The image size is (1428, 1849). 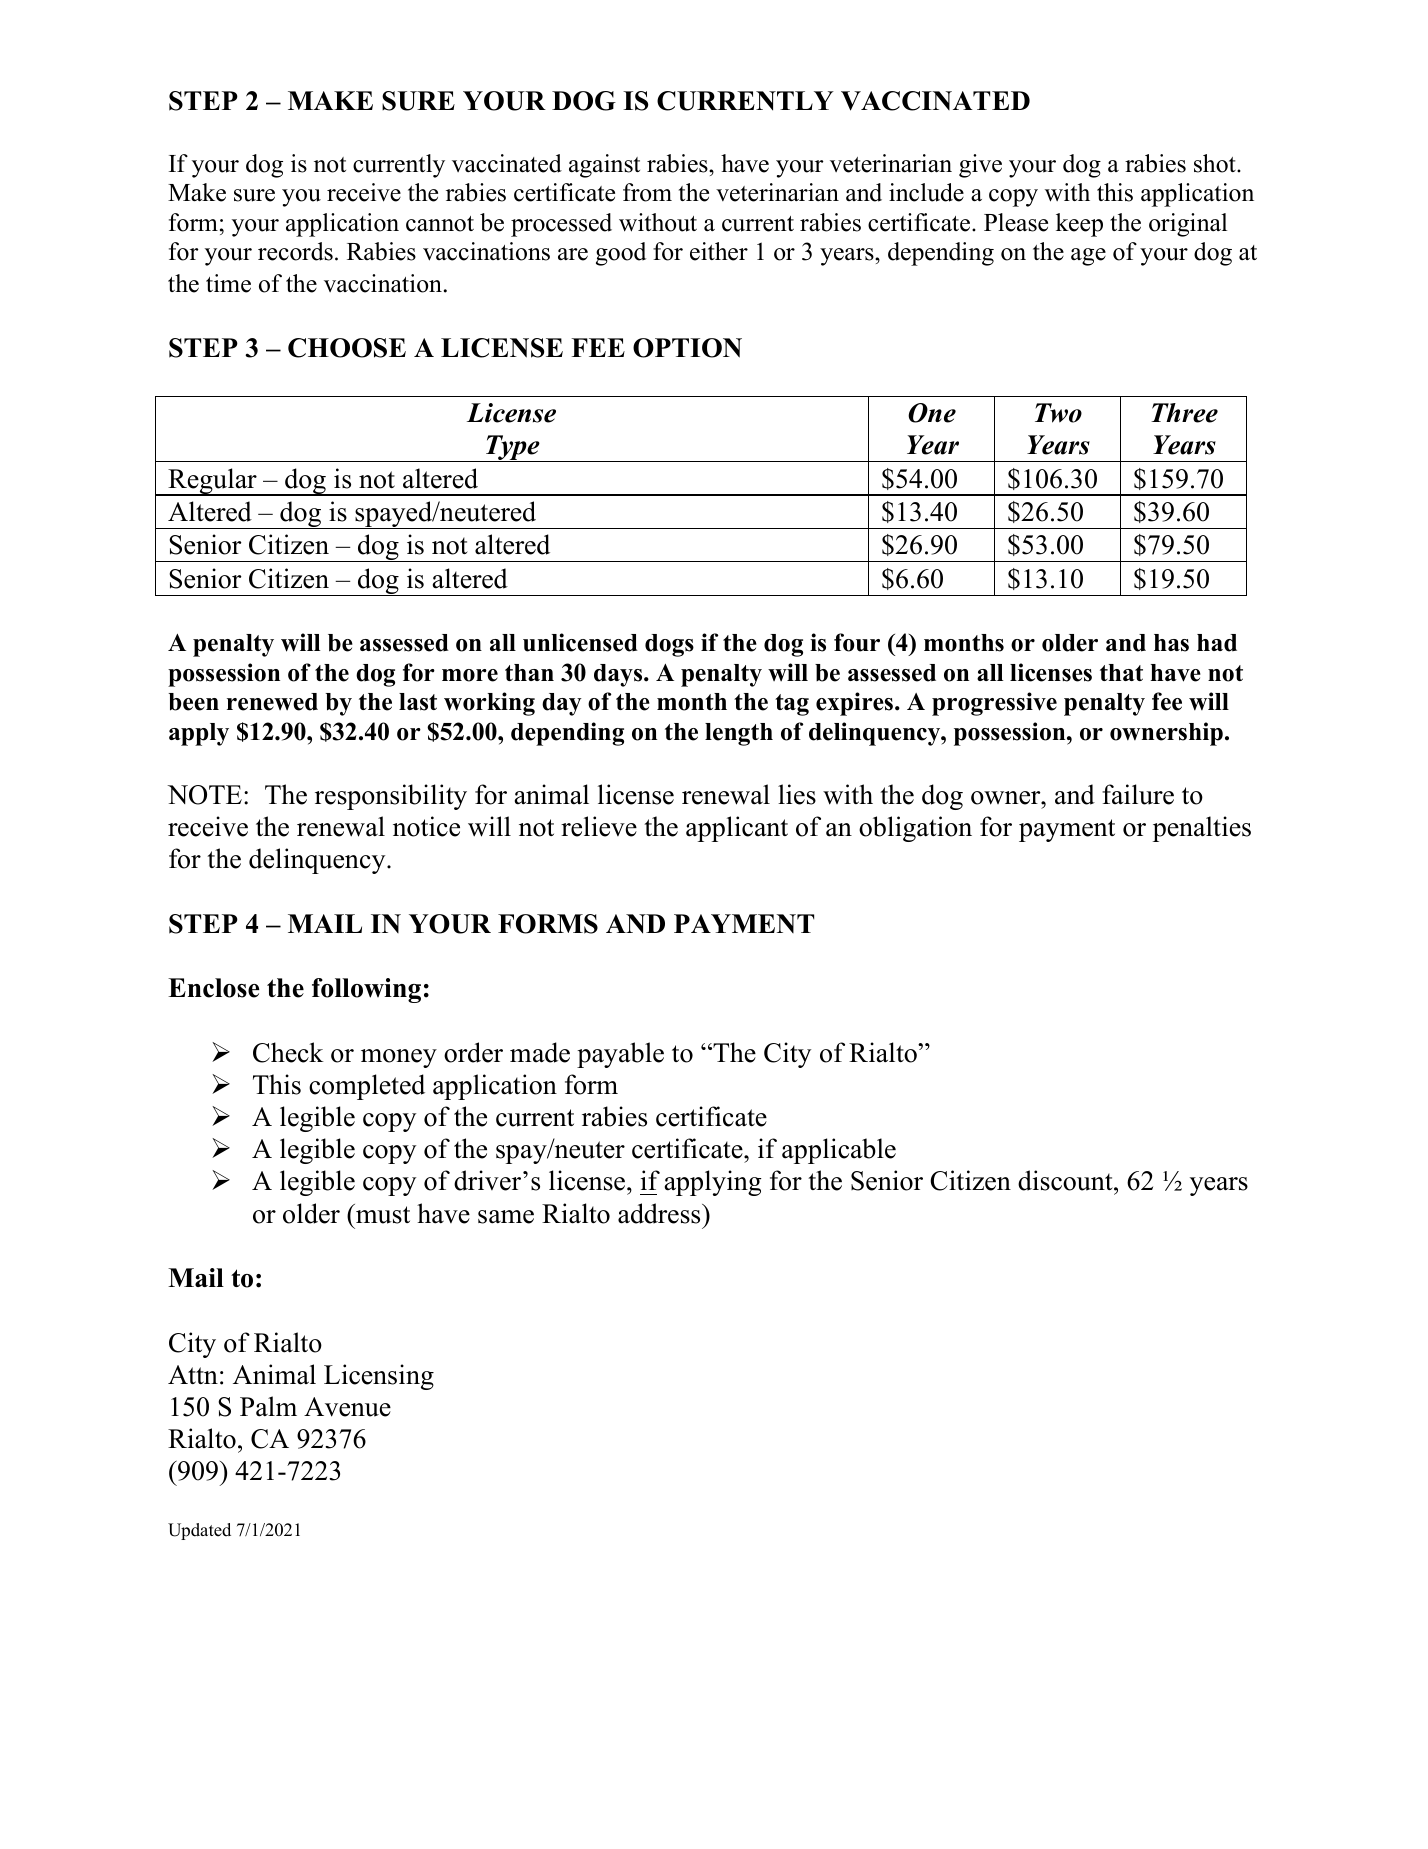 I want to click on keep, so click(x=1079, y=225).
